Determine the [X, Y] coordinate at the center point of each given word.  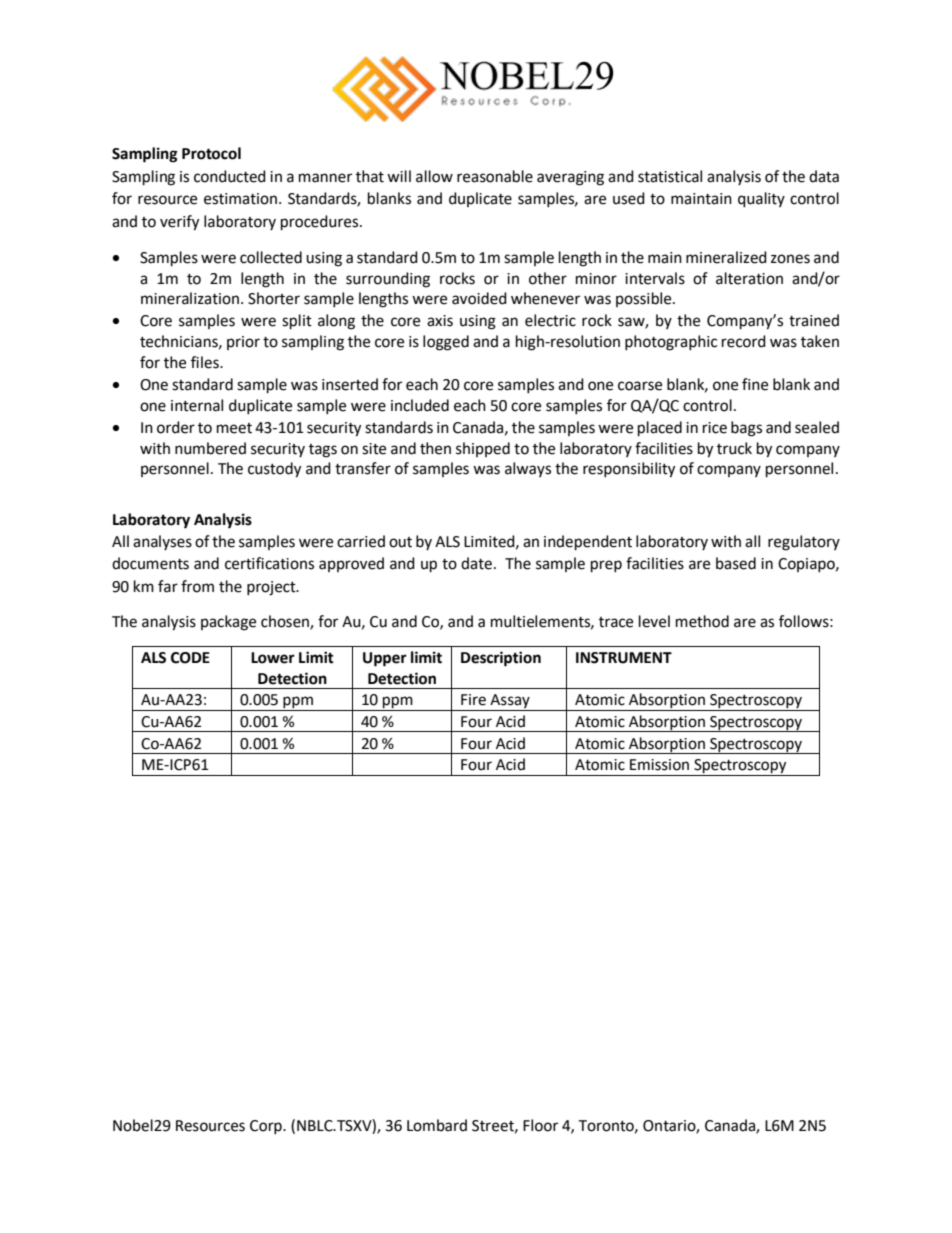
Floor [540, 1125]
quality [761, 200]
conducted [230, 176]
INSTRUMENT [624, 658]
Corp [267, 1127]
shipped [483, 449]
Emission [659, 765]
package [228, 623]
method [702, 621]
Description [501, 659]
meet [234, 428]
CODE [190, 658]
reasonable [495, 176]
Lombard [437, 1125]
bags [746, 429]
